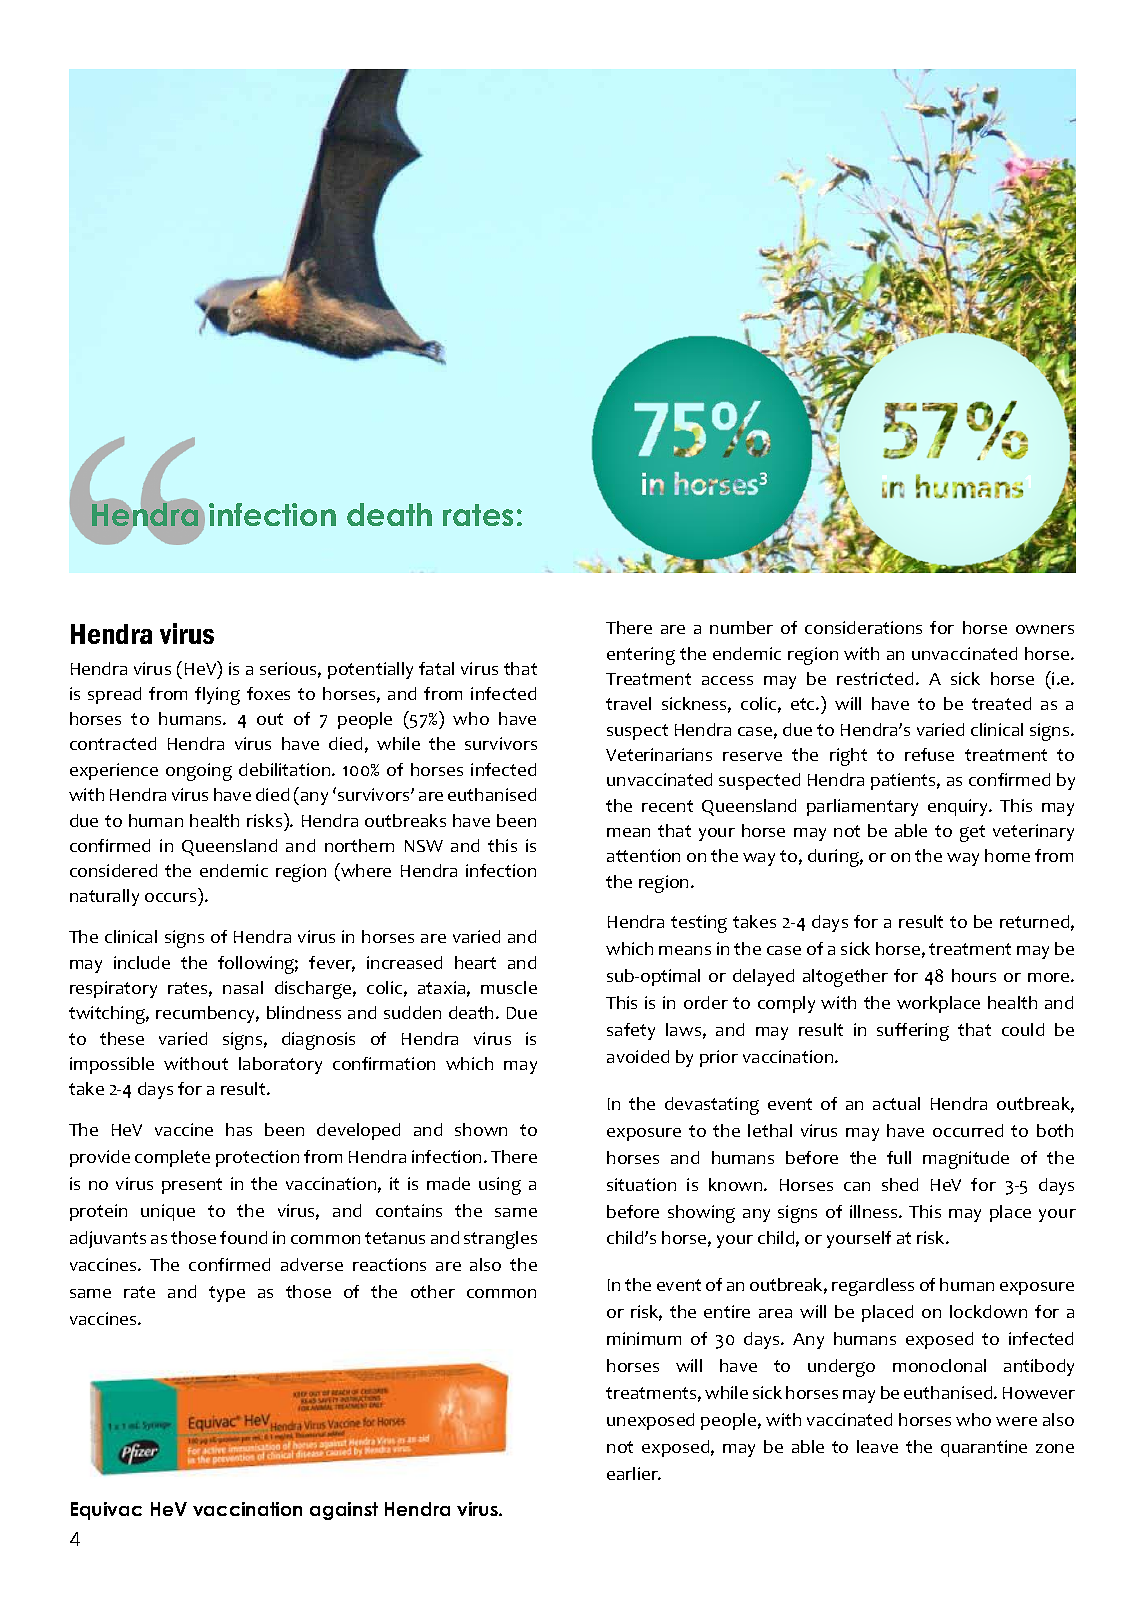 This screenshot has width=1145, height=1619. Describe the element at coordinates (344, 1511) in the screenshot. I see `against` at that location.
